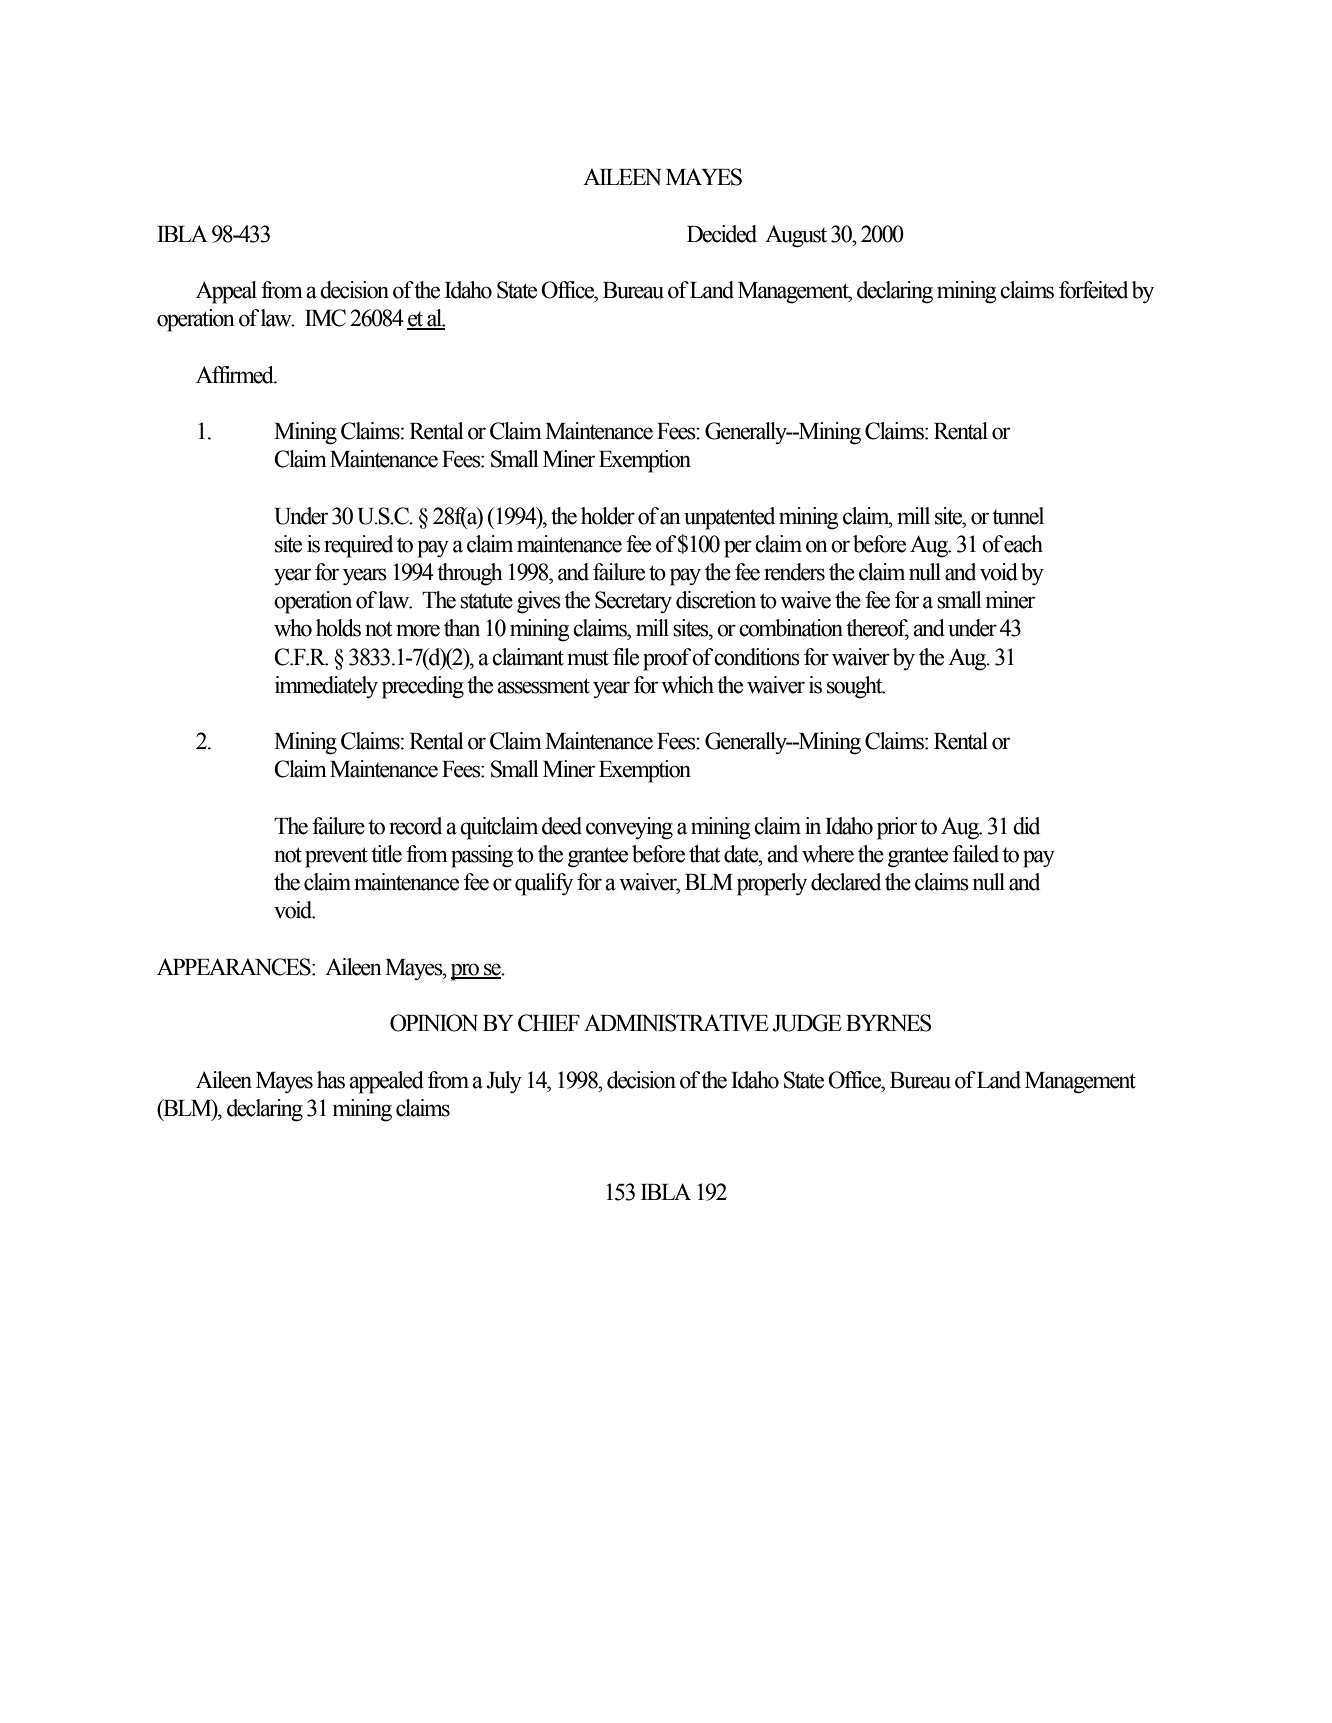 This image has height=1723, width=1332. Describe the element at coordinates (722, 234) in the image. I see `Decided` at that location.
